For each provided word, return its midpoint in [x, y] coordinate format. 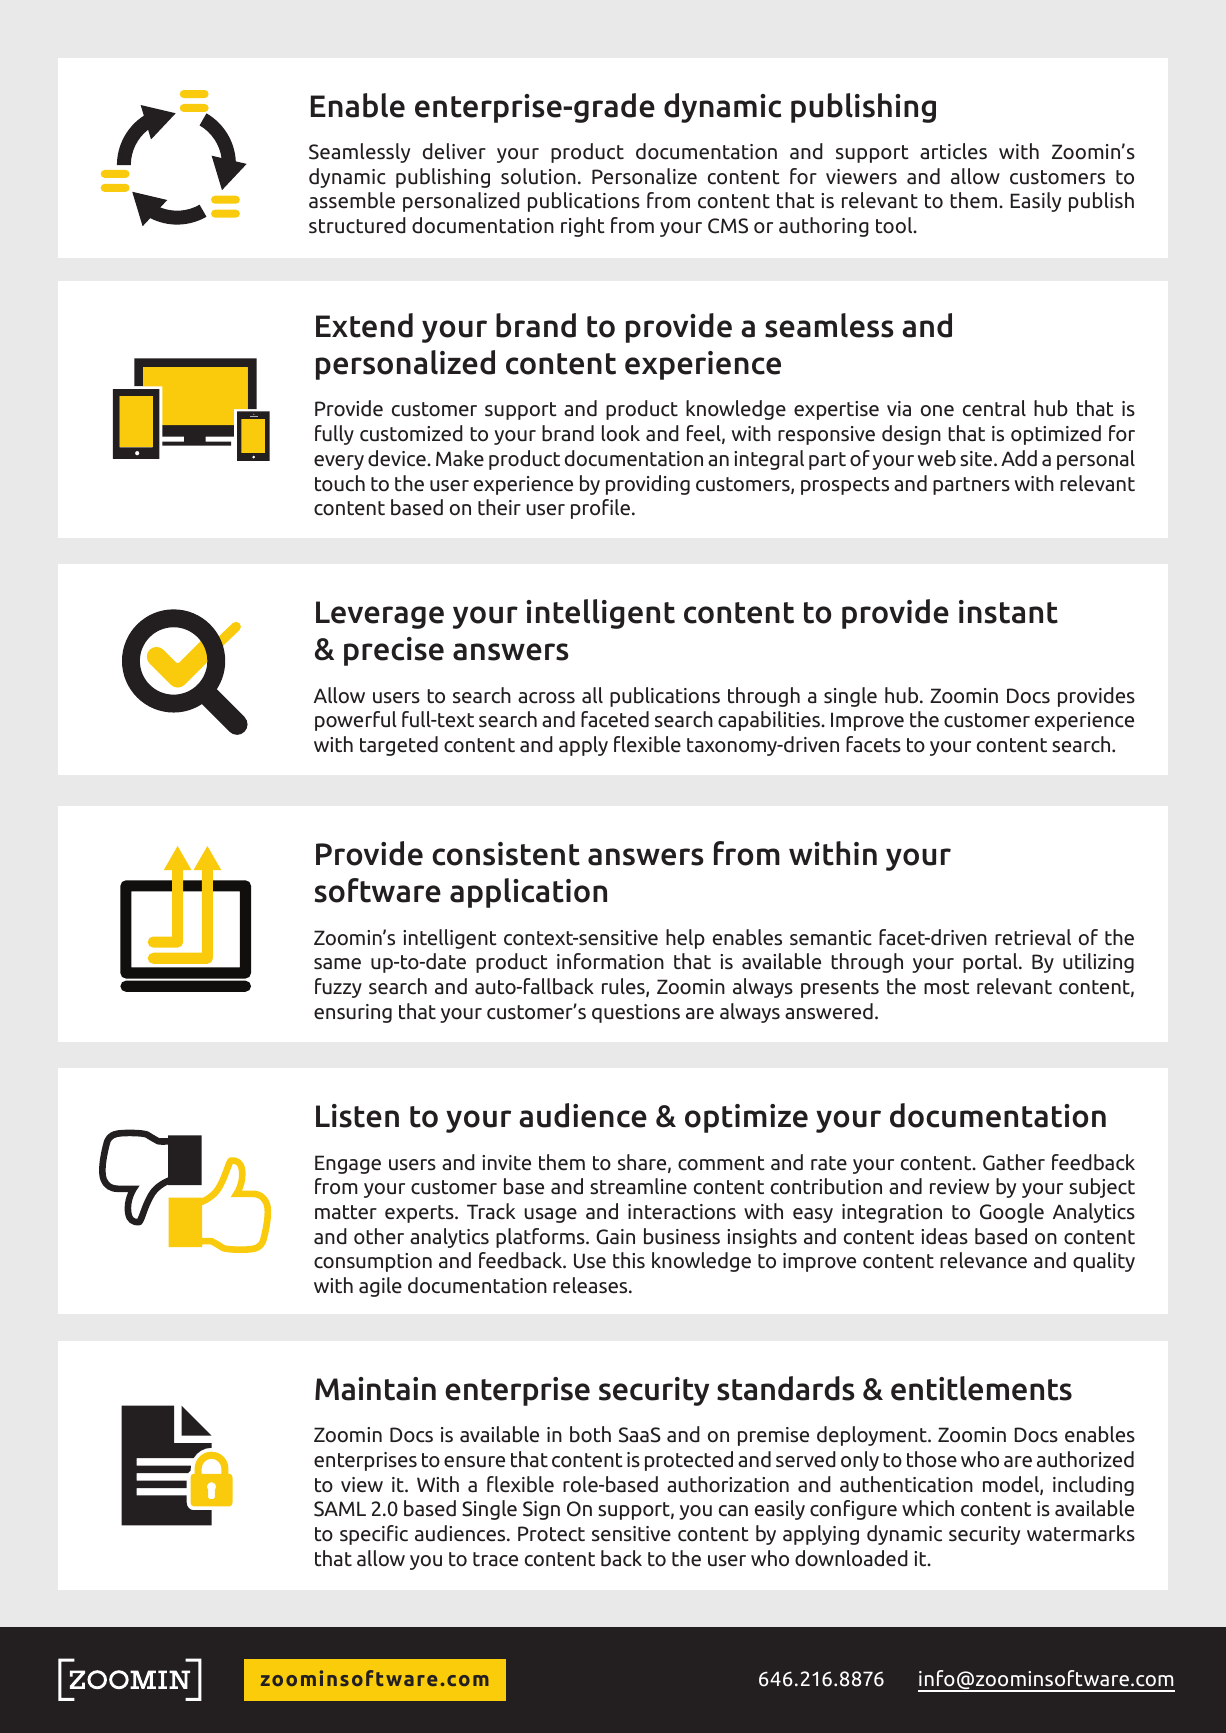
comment [721, 1163]
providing [648, 485]
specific [374, 1535]
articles [953, 151]
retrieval [1033, 937]
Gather [1014, 1162]
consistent [506, 854]
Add [1019, 458]
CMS [728, 226]
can [733, 1511]
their [499, 507]
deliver [454, 151]
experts [420, 1214]
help [685, 939]
